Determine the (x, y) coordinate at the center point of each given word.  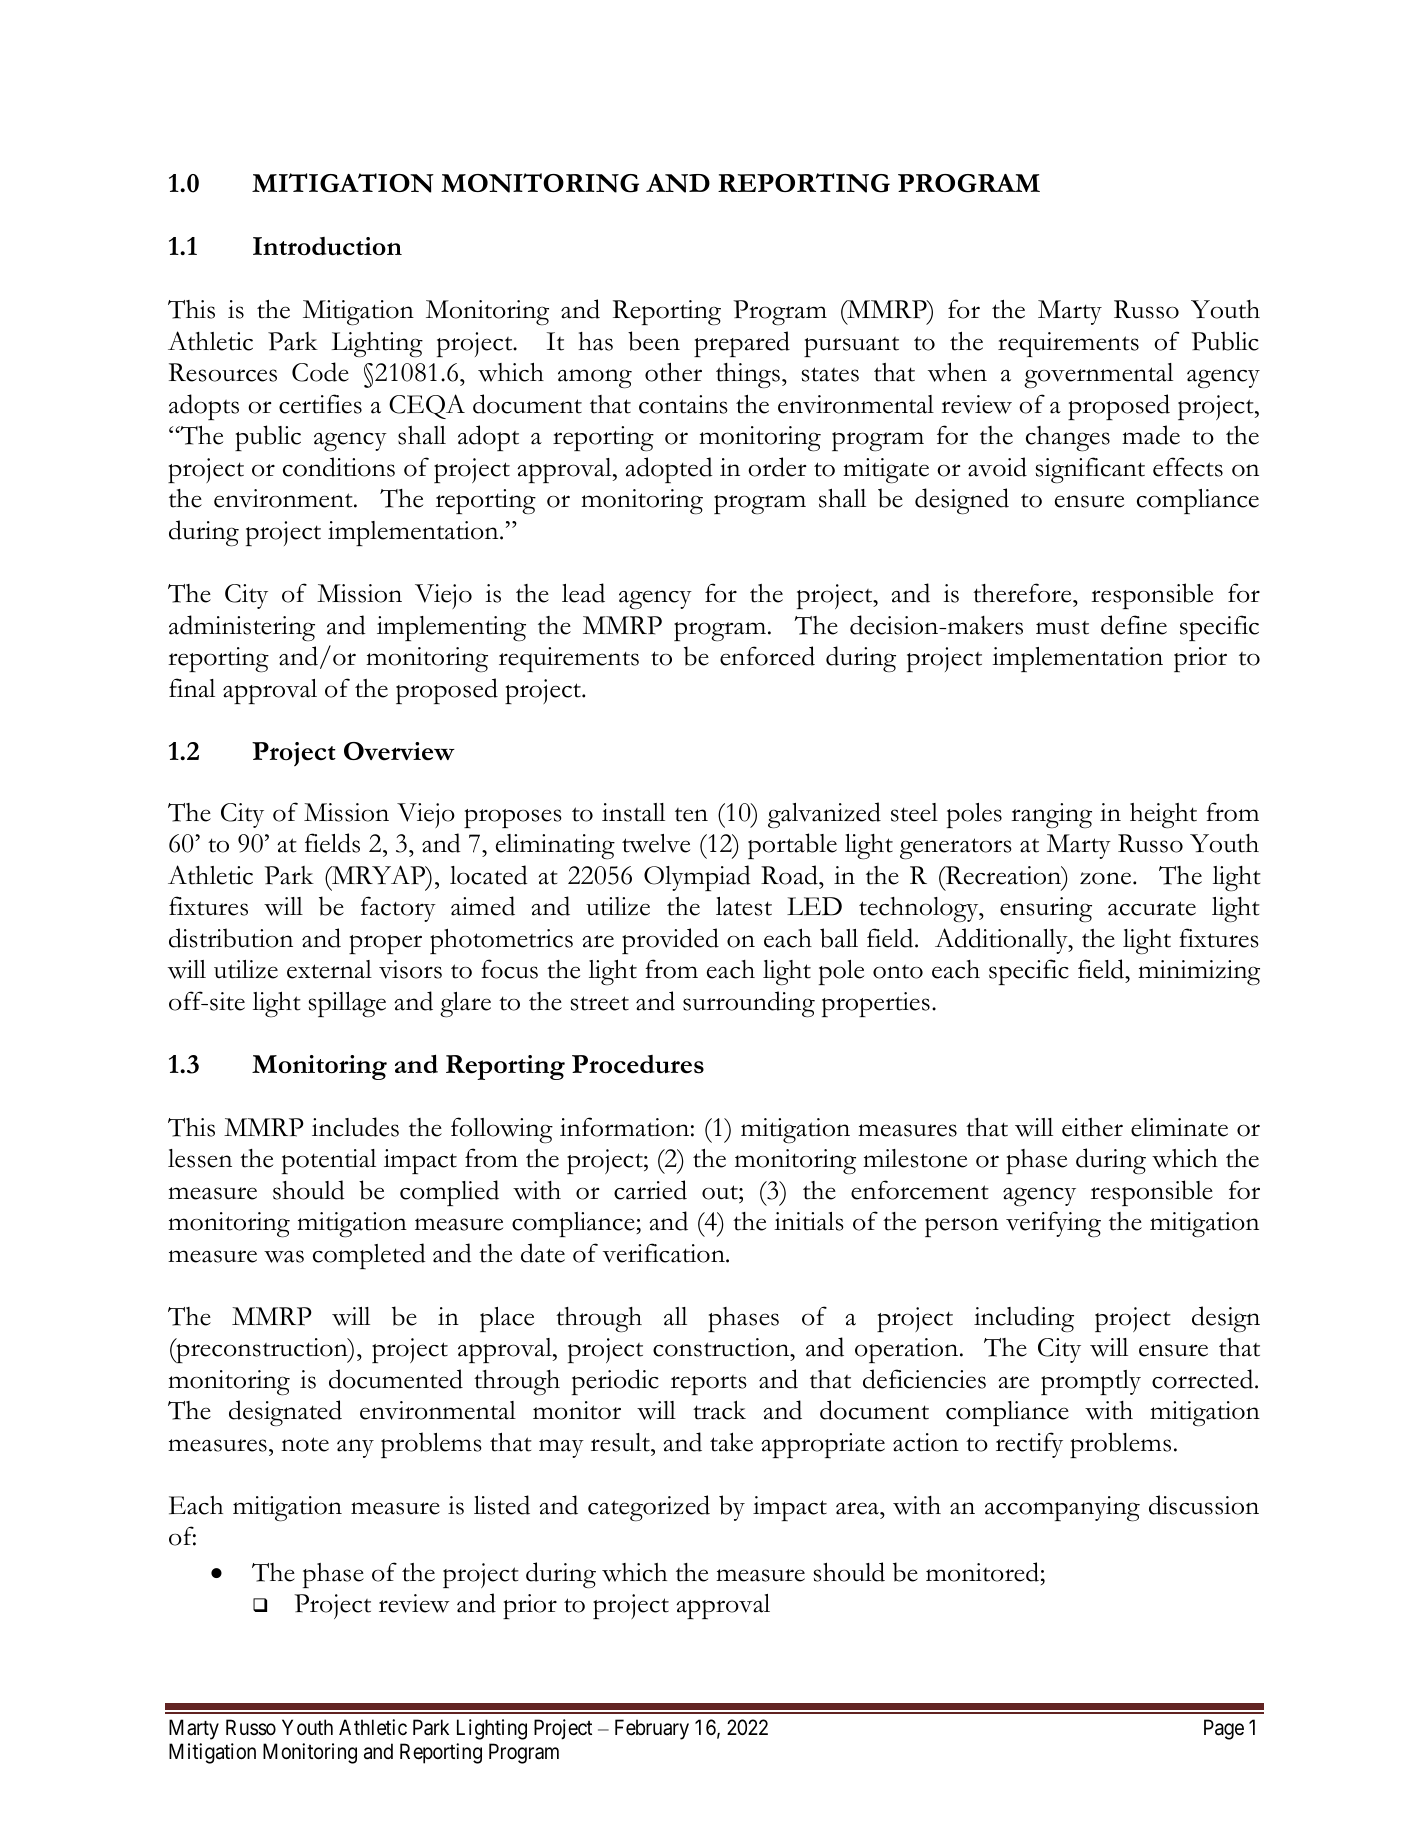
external (329, 969)
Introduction (327, 246)
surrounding (749, 1004)
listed (502, 1505)
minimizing (1199, 972)
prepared (742, 344)
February (652, 1729)
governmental (1098, 376)
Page (1224, 1729)
